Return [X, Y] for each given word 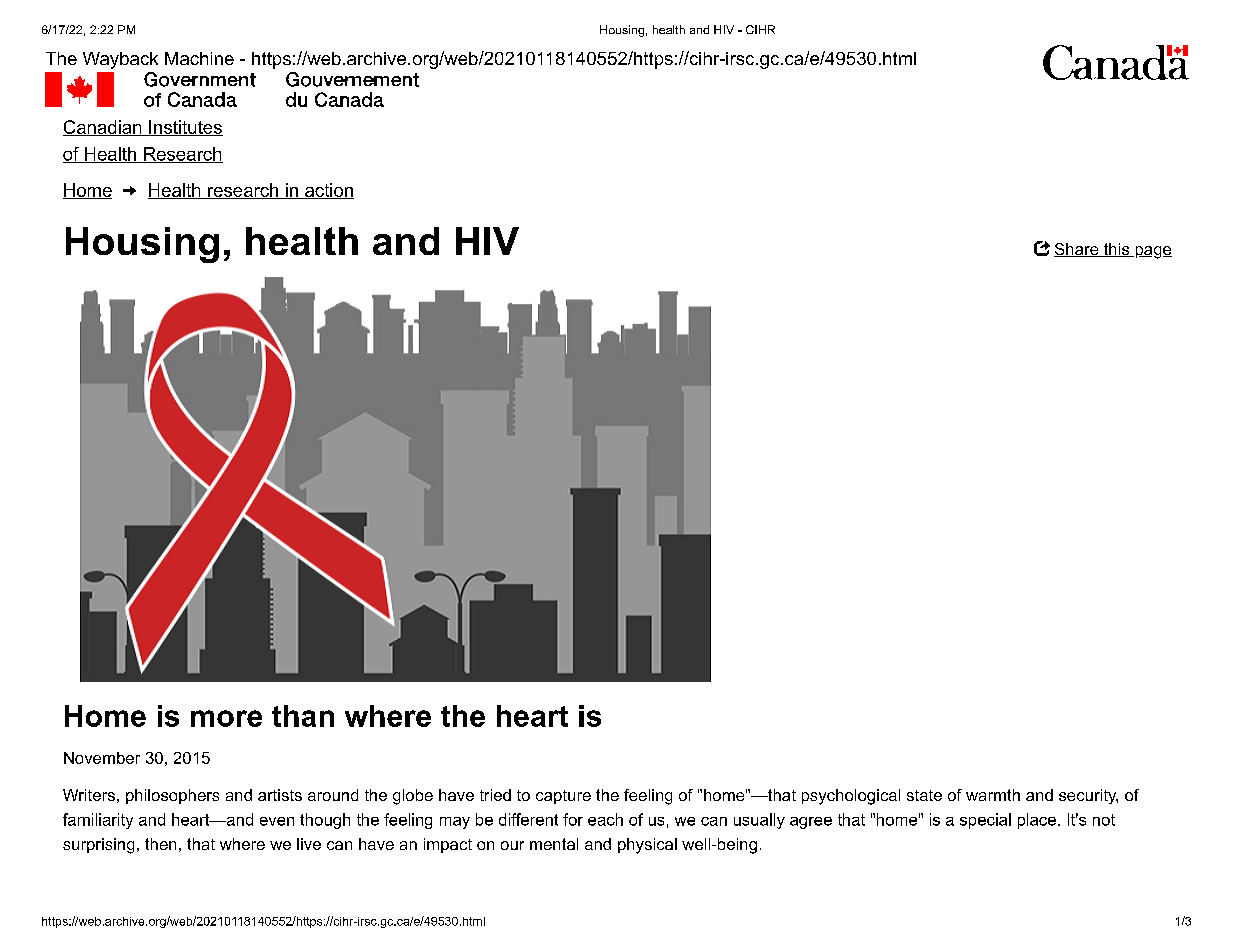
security [1088, 796]
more [226, 718]
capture [563, 797]
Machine [199, 58]
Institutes [185, 128]
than [303, 716]
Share [1077, 250]
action [328, 191]
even [277, 821]
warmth [993, 795]
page [1152, 252]
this [1116, 250]
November [102, 758]
